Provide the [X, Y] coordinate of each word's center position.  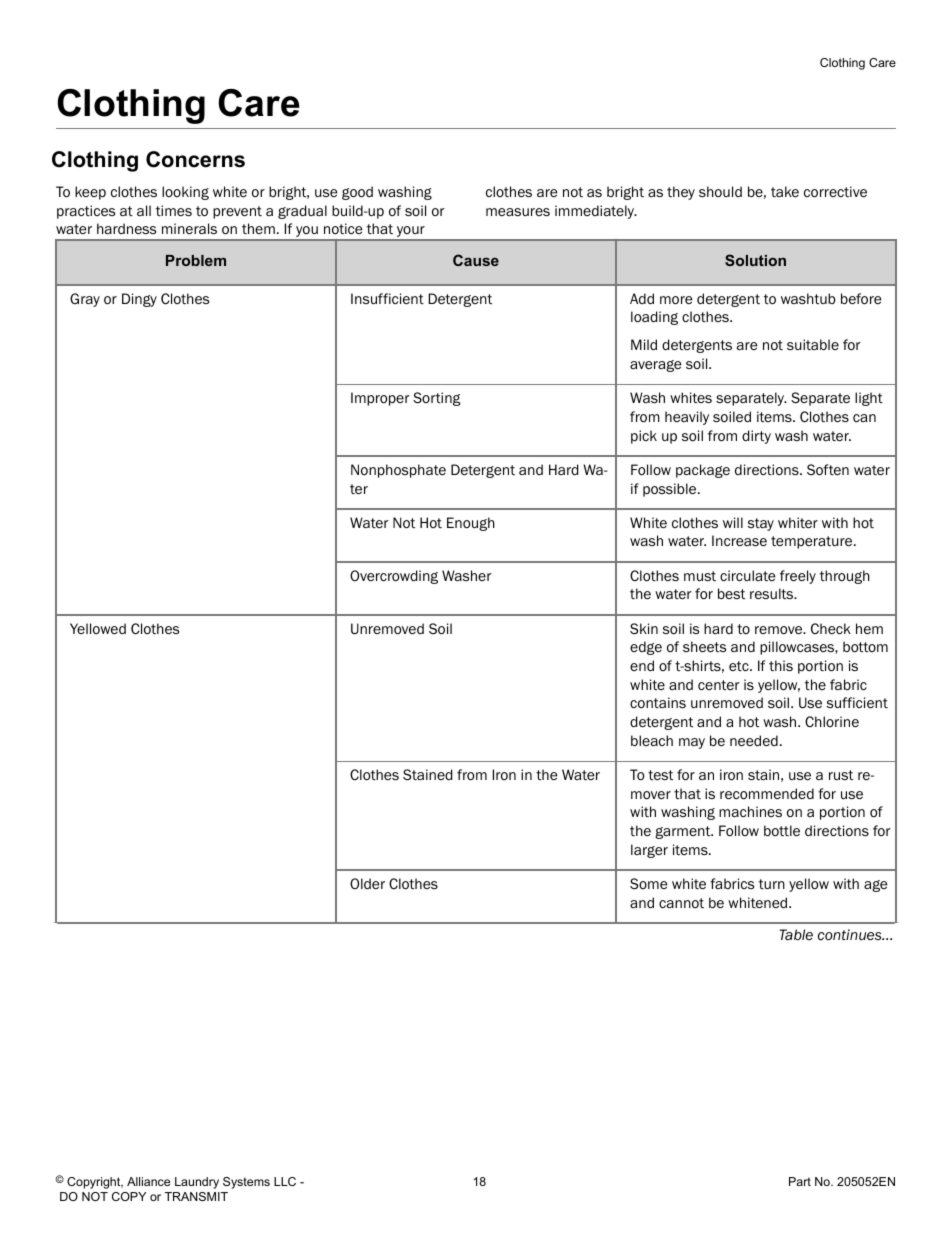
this [781, 665]
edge [646, 648]
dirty [756, 437]
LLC [285, 1181]
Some [648, 883]
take [785, 191]
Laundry [197, 1183]
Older [367, 883]
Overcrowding [394, 577]
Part [800, 1181]
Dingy [139, 300]
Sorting [437, 399]
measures [518, 212]
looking [185, 193]
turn [772, 884]
